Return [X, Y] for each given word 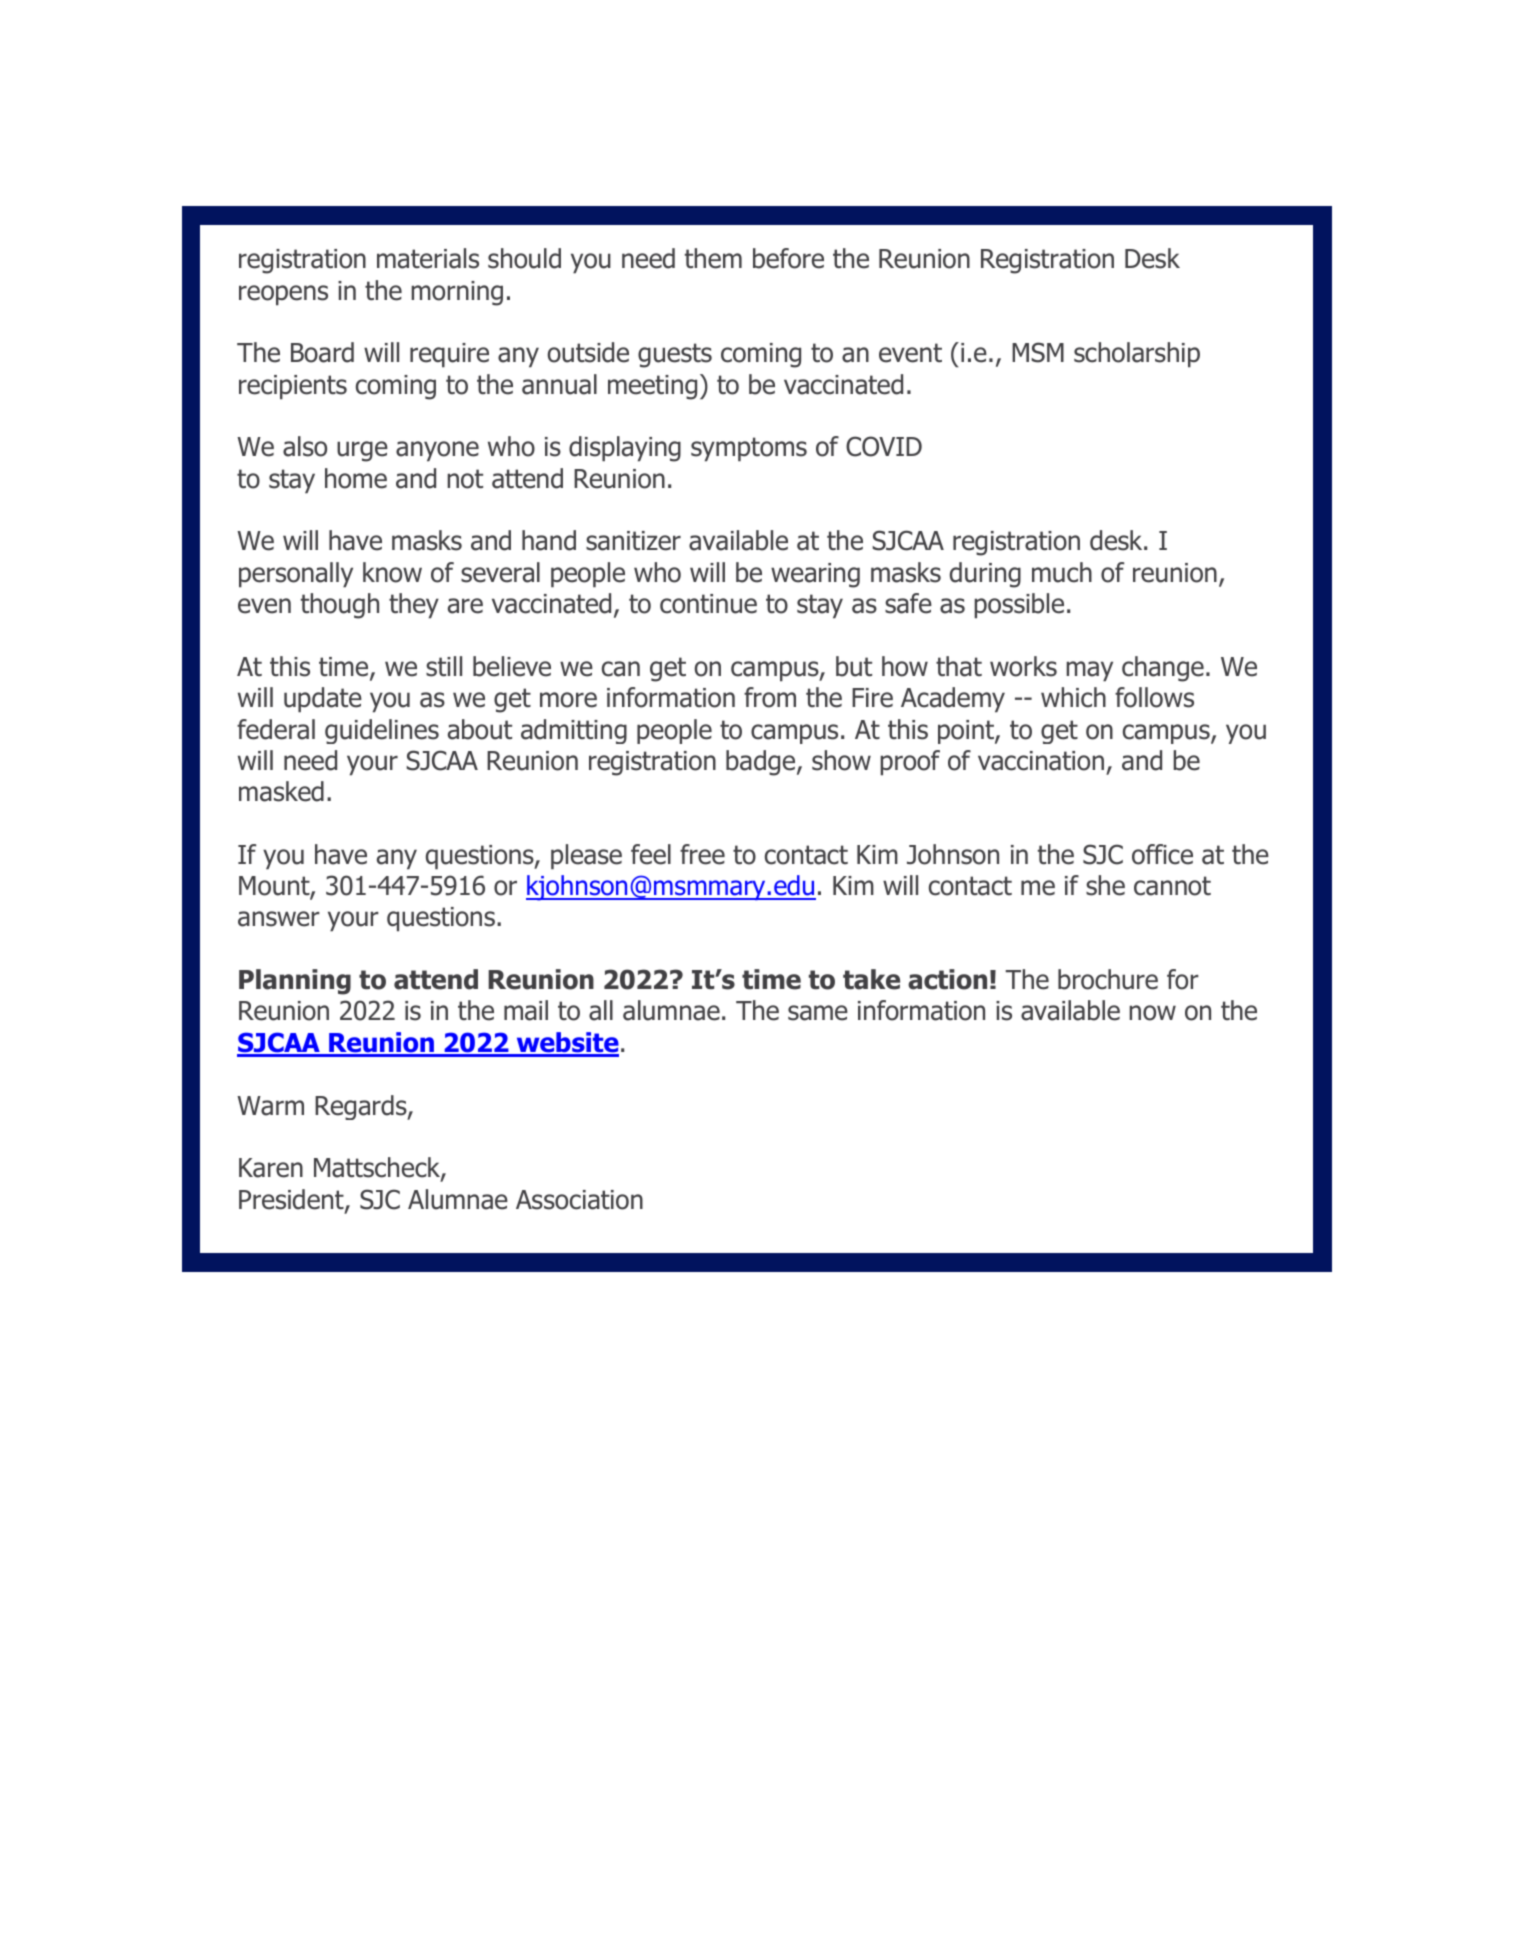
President [292, 1200]
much [1062, 572]
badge [762, 763]
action [947, 979]
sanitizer [633, 541]
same [818, 1013]
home [356, 478]
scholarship [1137, 355]
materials [428, 258]
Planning [295, 982]
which [1073, 697]
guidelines [382, 731]
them [713, 258]
